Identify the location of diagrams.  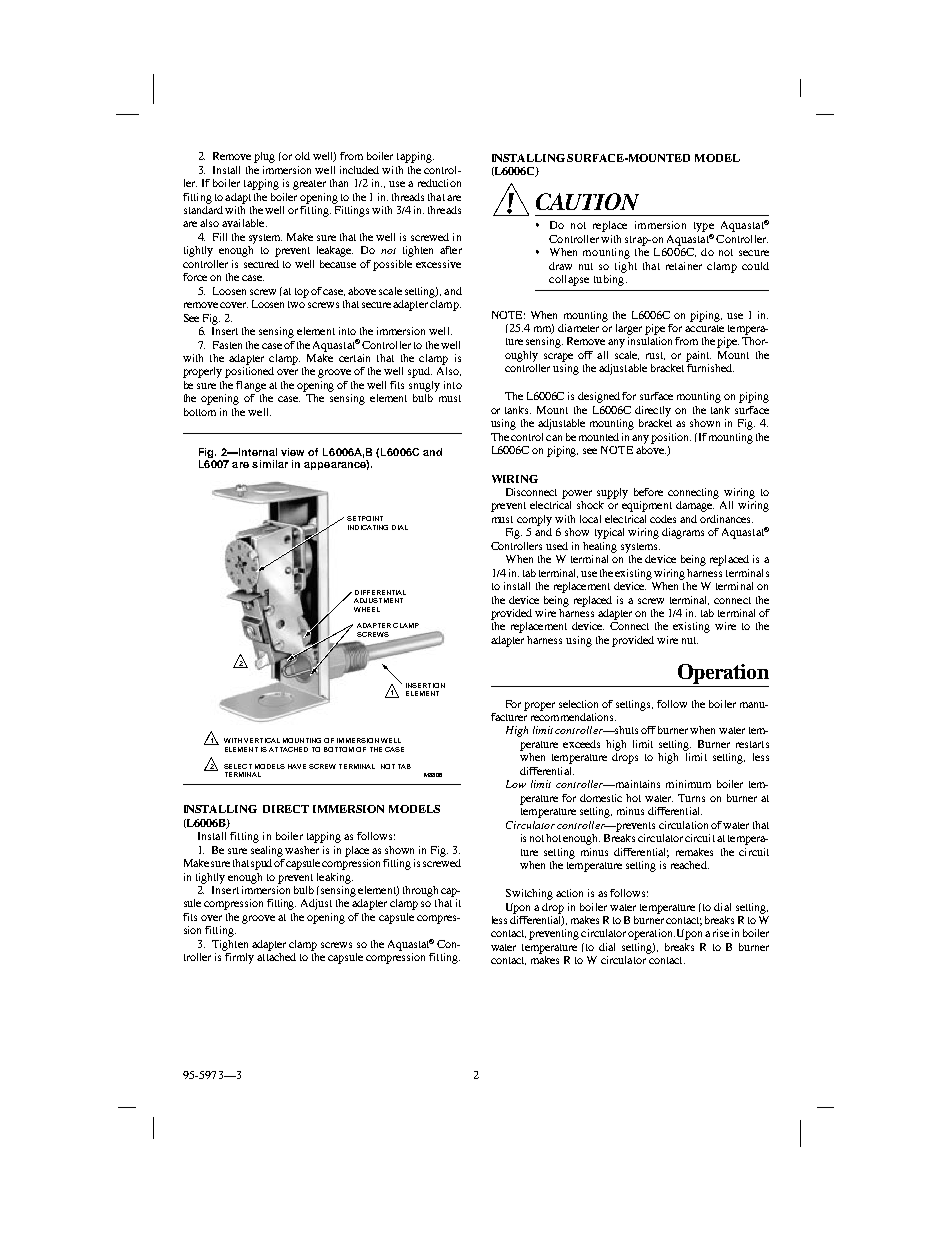
(683, 533).
